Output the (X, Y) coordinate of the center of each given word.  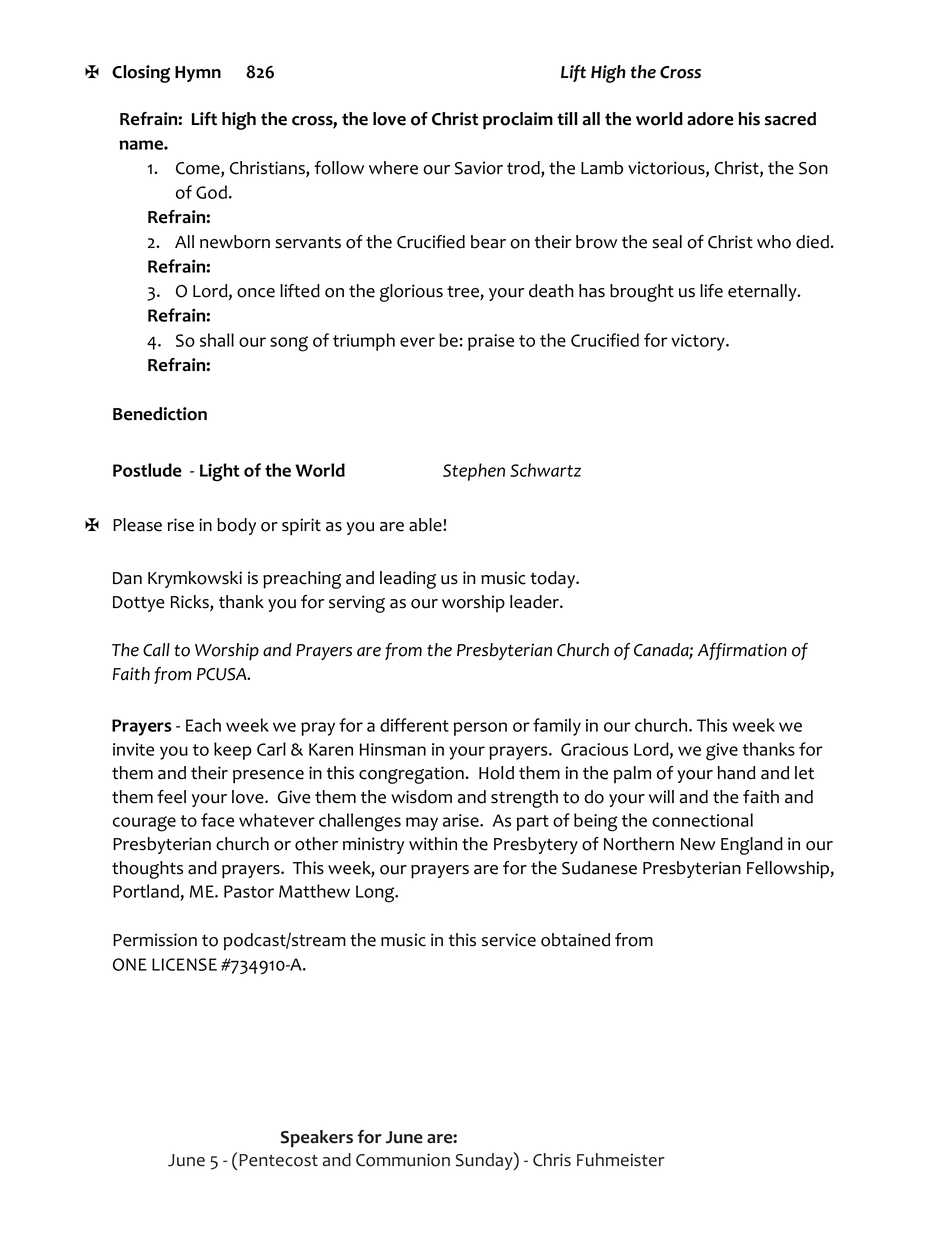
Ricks (191, 603)
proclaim (518, 121)
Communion (403, 1160)
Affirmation (742, 651)
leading (408, 580)
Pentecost (278, 1160)
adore (710, 119)
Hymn (198, 74)
